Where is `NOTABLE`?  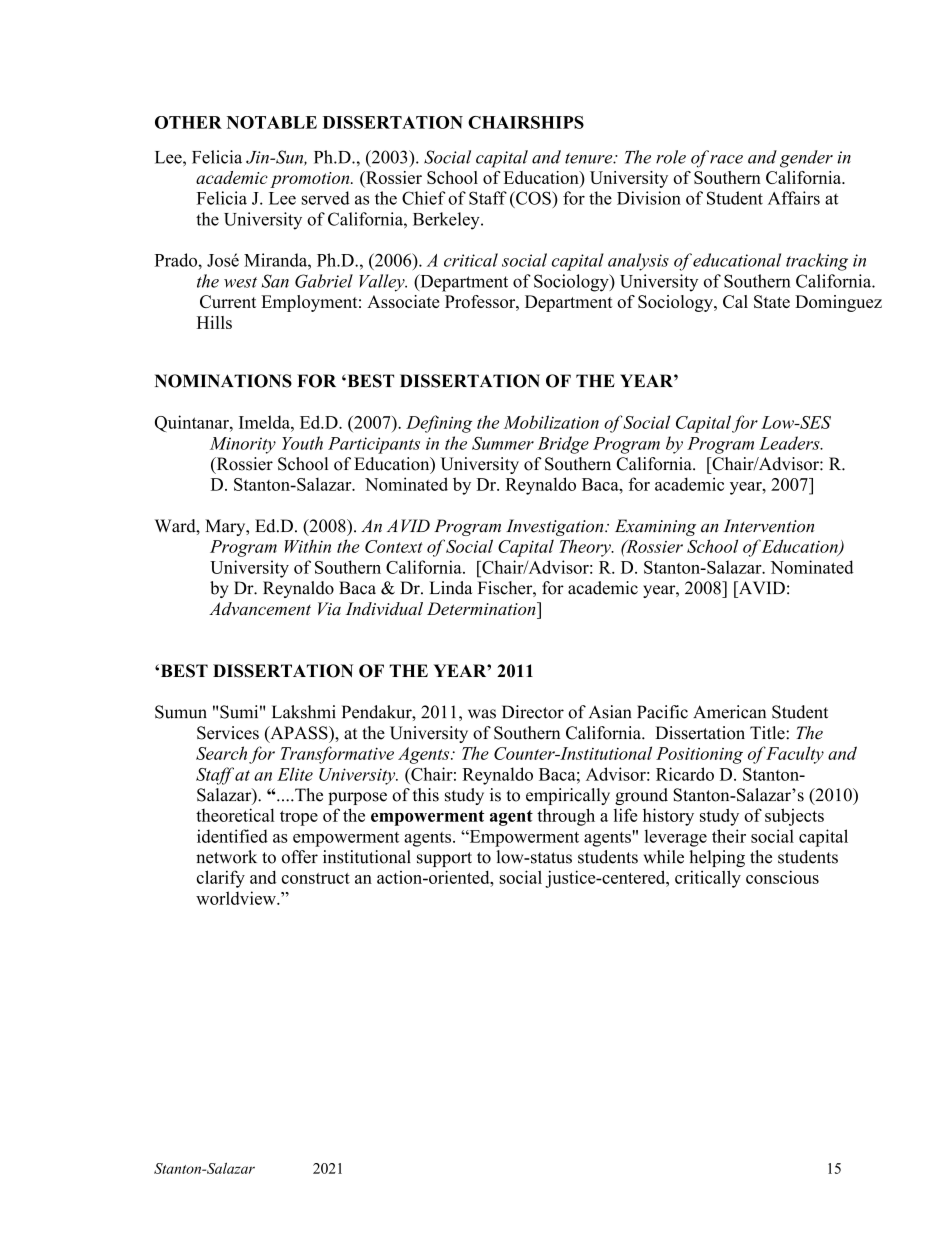
NOTABLE is located at coordinates (272, 122).
